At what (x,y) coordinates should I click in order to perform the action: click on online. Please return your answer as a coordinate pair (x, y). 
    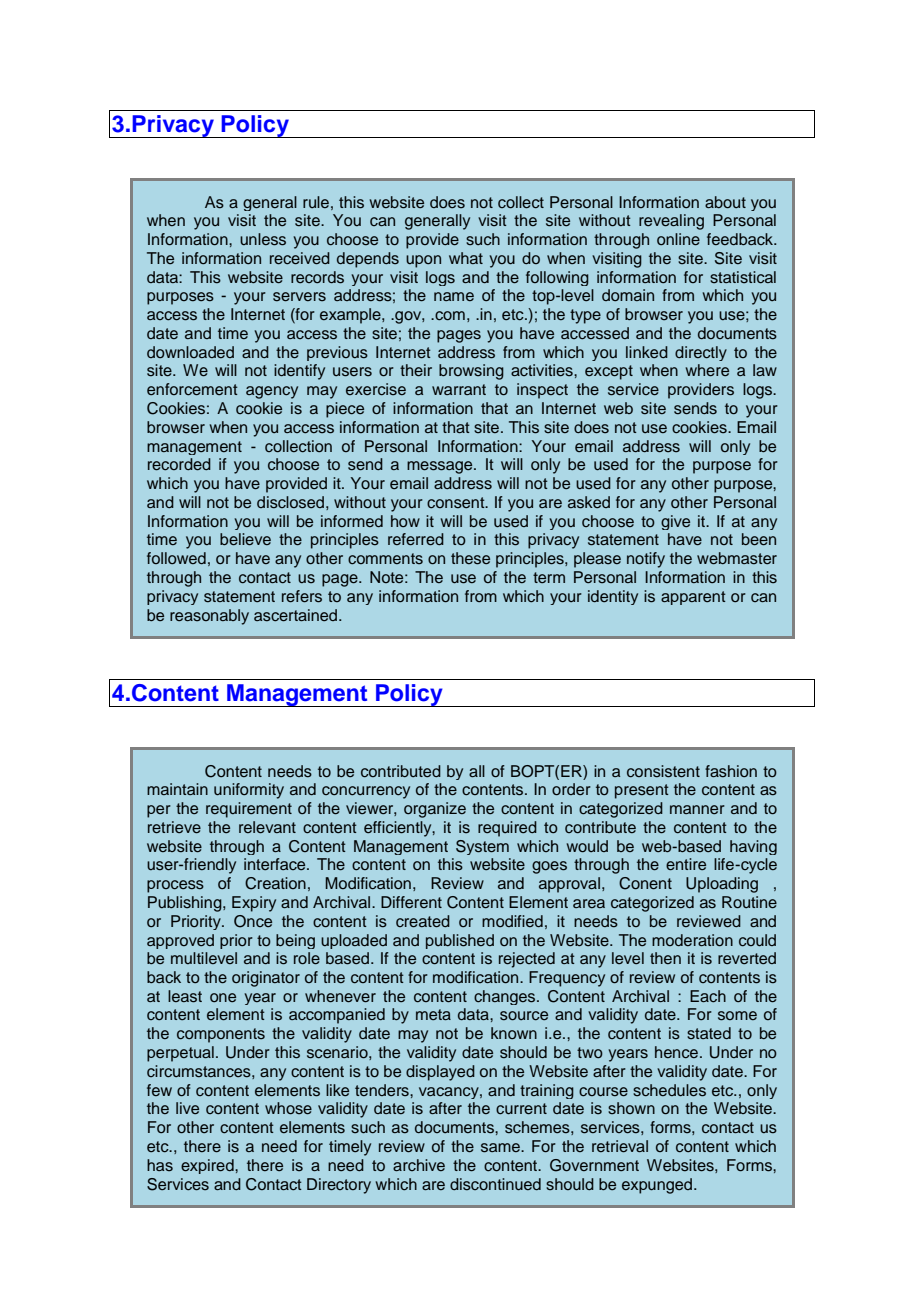
    Looking at the image, I should click on (678, 239).
